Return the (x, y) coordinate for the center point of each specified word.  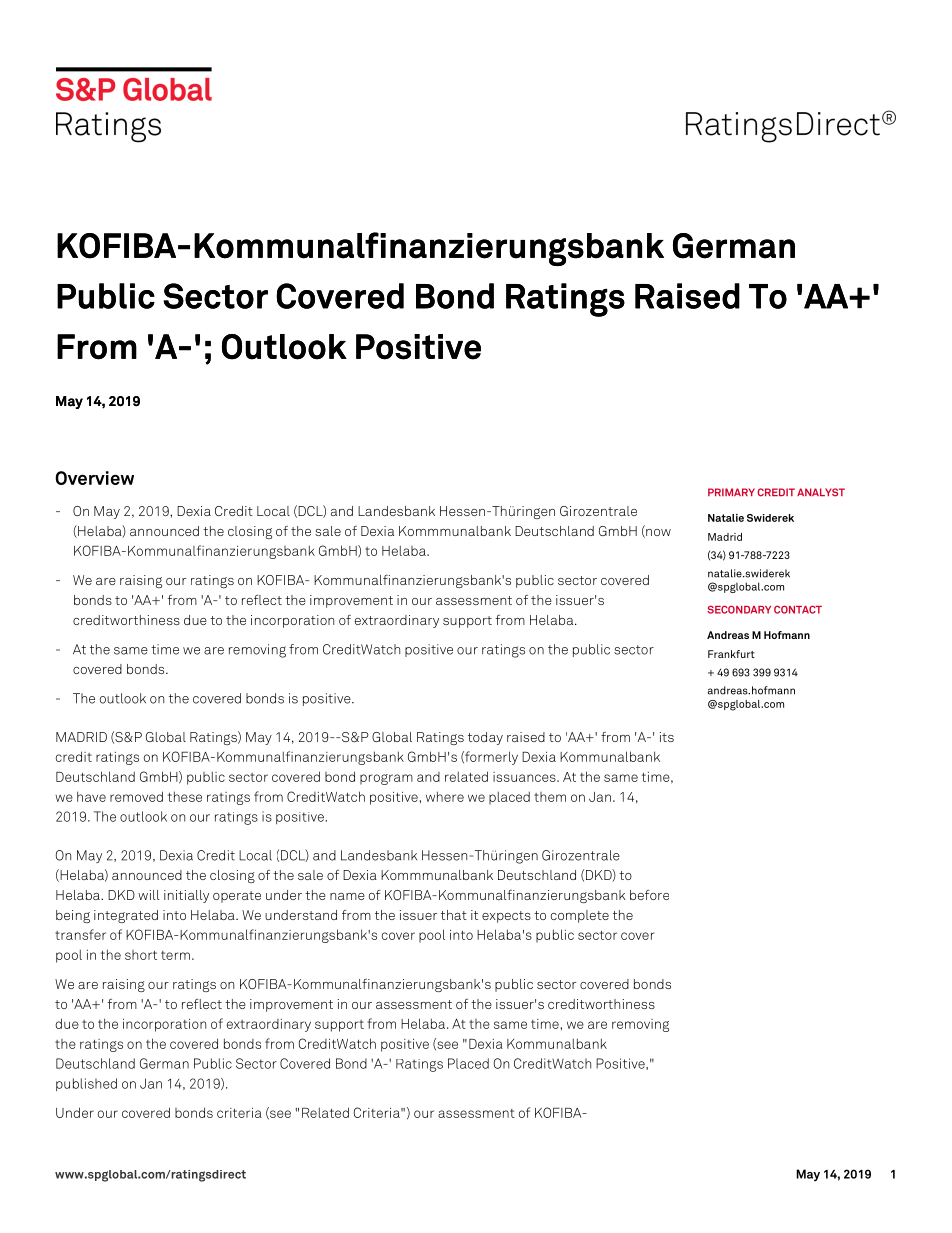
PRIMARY (731, 492)
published (86, 1084)
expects (506, 917)
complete (580, 916)
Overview (94, 478)
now (657, 533)
